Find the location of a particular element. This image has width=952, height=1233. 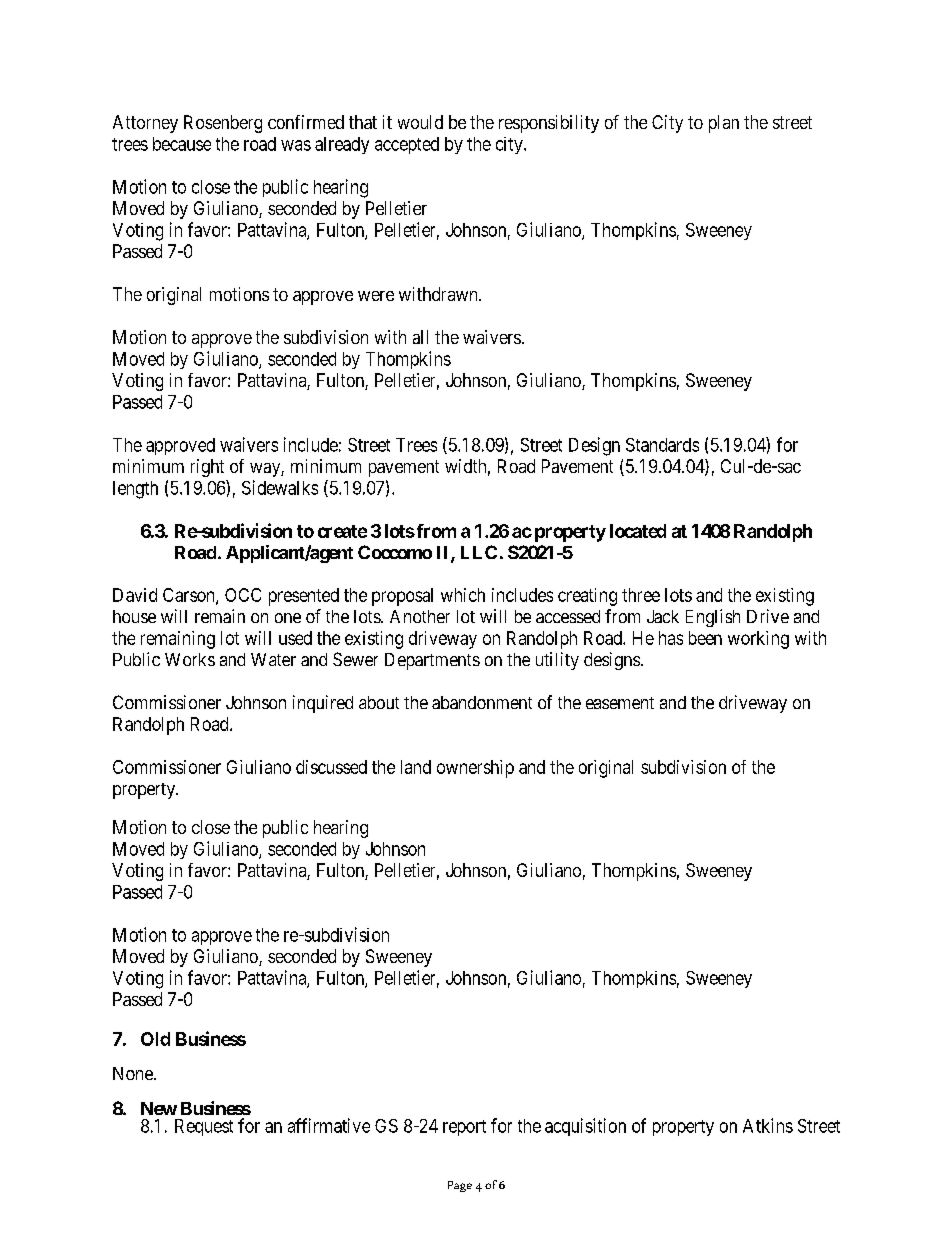

Request is located at coordinates (204, 1127).
